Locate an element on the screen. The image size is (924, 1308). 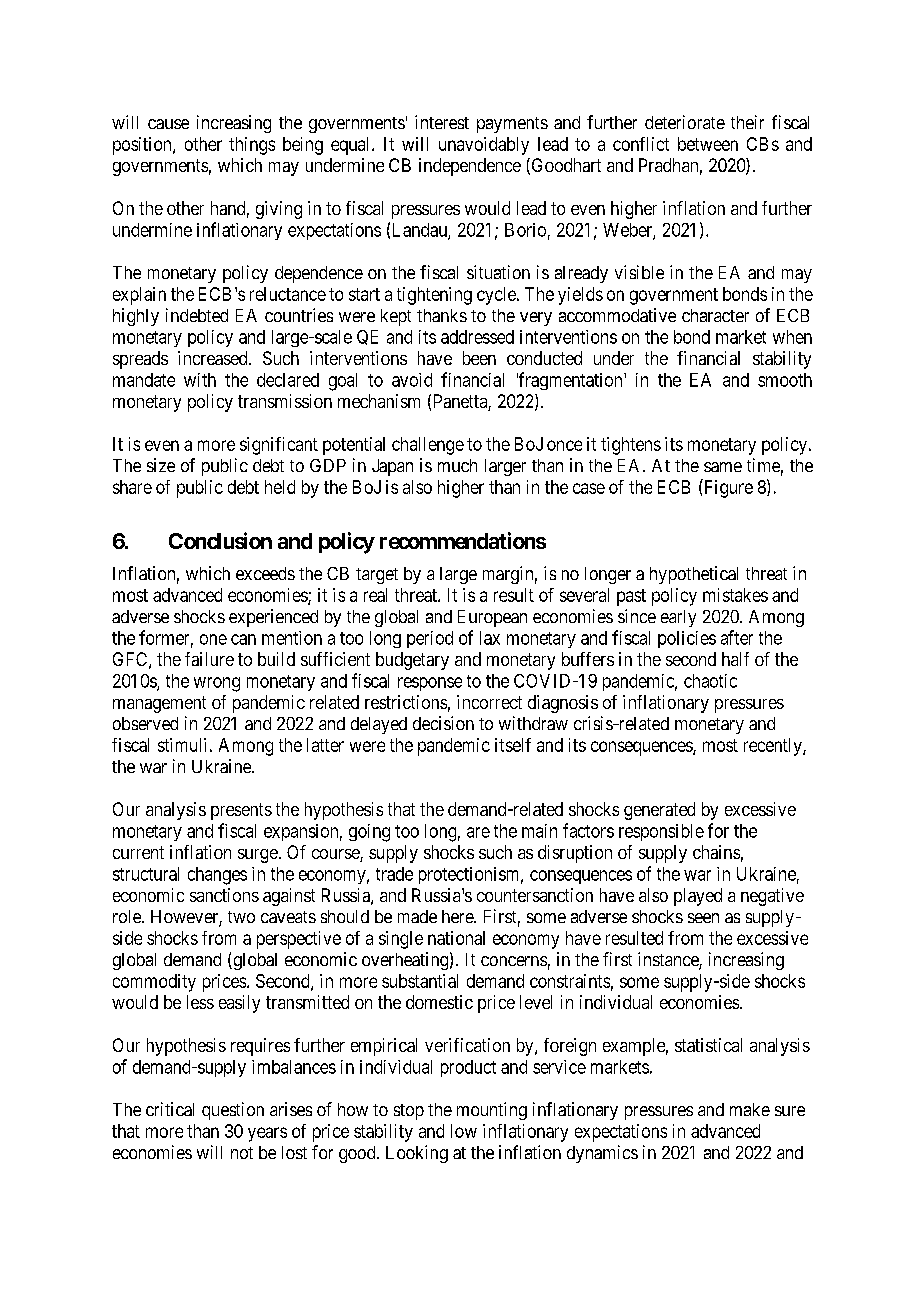
question is located at coordinates (233, 1111).
